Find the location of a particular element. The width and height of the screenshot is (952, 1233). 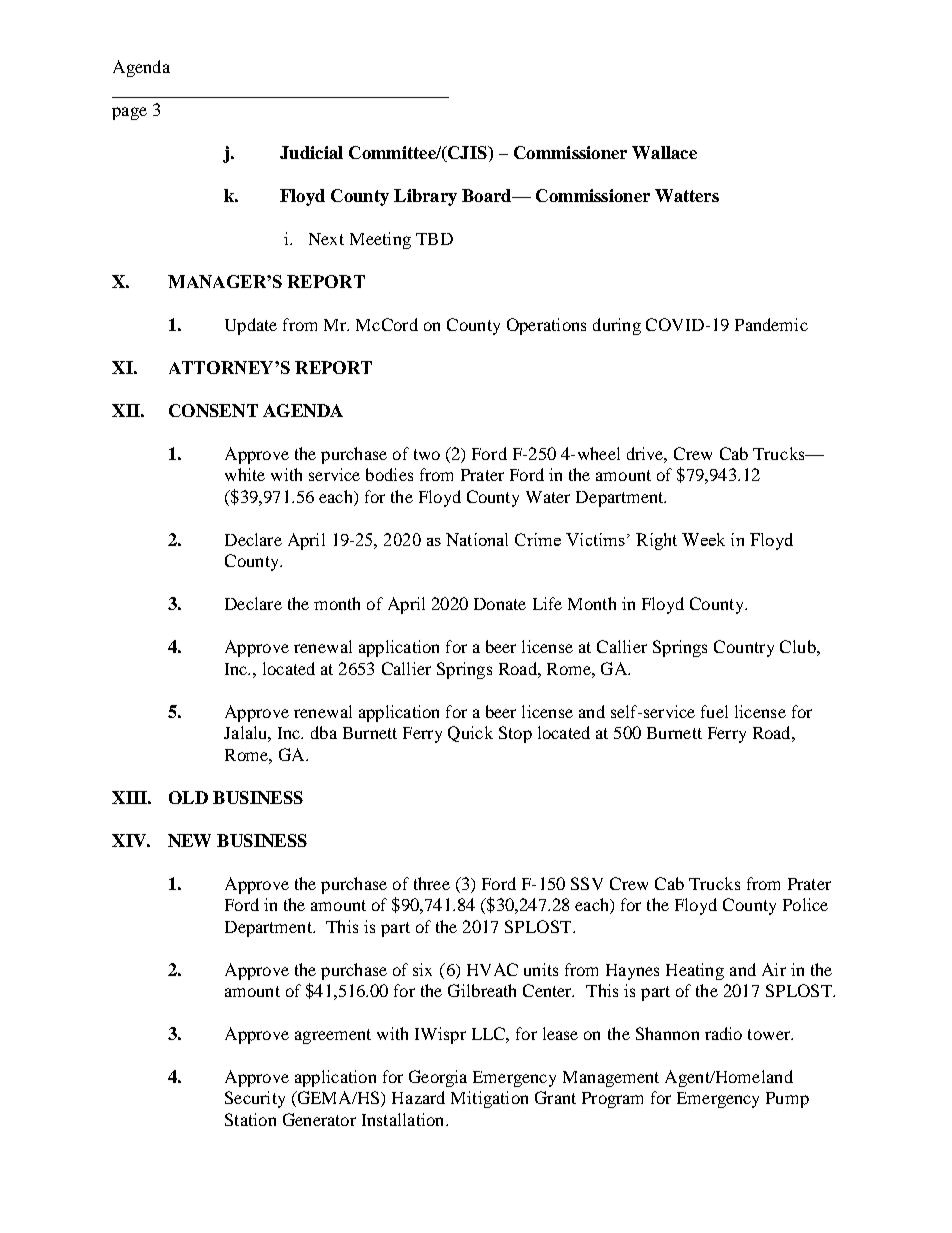

Pump is located at coordinates (787, 1100).
